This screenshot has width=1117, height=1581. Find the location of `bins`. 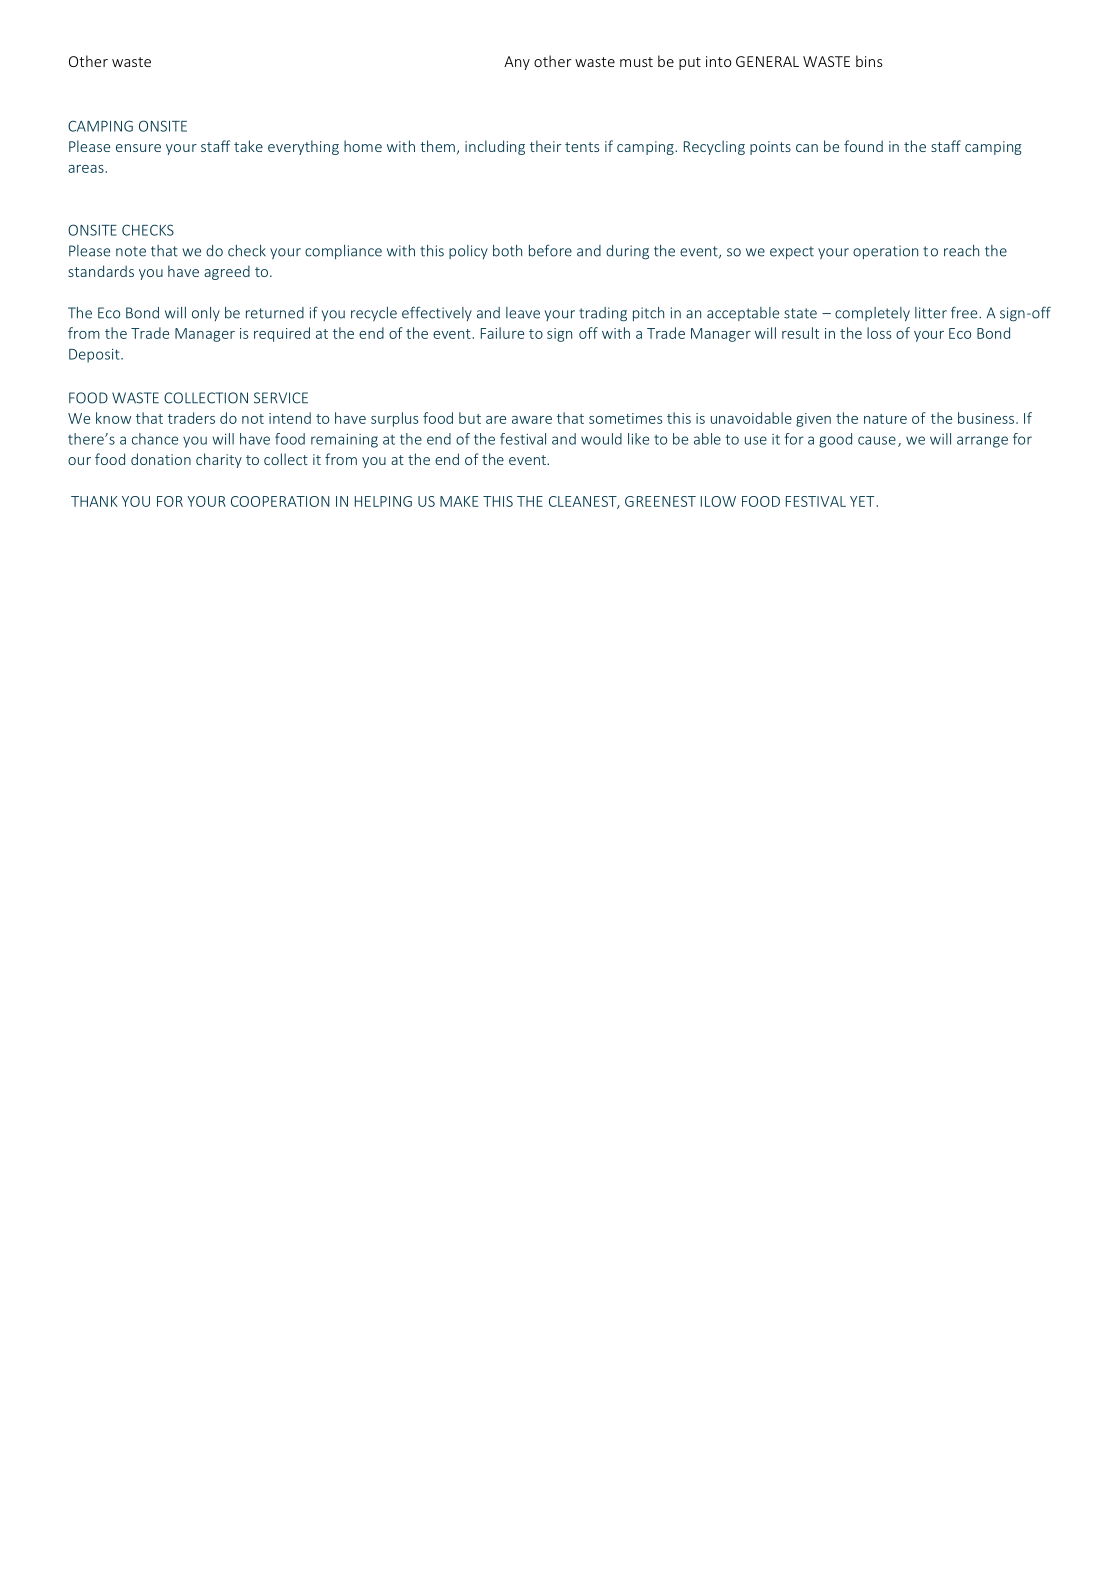

bins is located at coordinates (869, 61).
